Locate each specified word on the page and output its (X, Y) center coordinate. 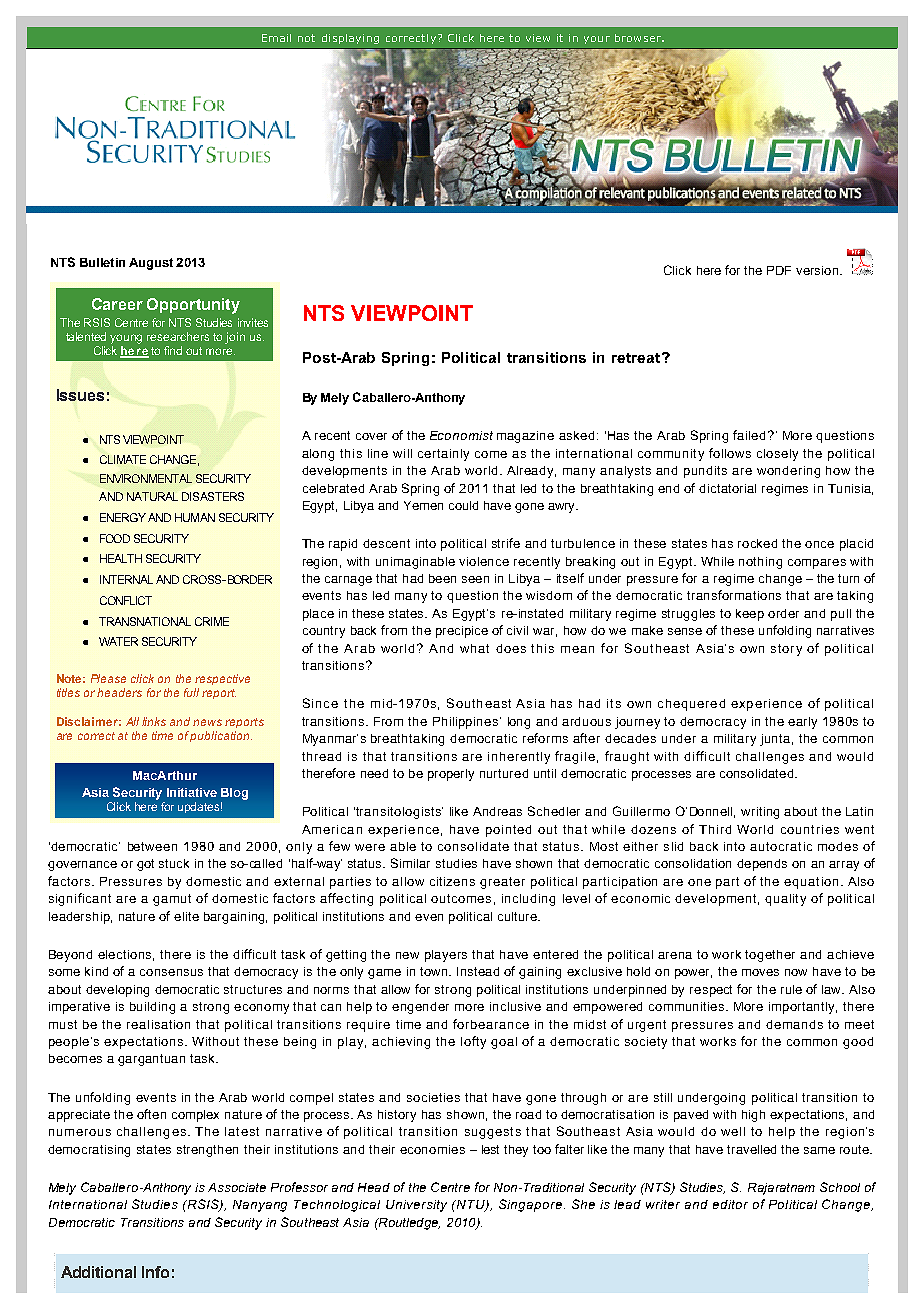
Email (276, 38)
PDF (779, 270)
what (474, 648)
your (597, 40)
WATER (118, 641)
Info (155, 1272)
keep (750, 615)
